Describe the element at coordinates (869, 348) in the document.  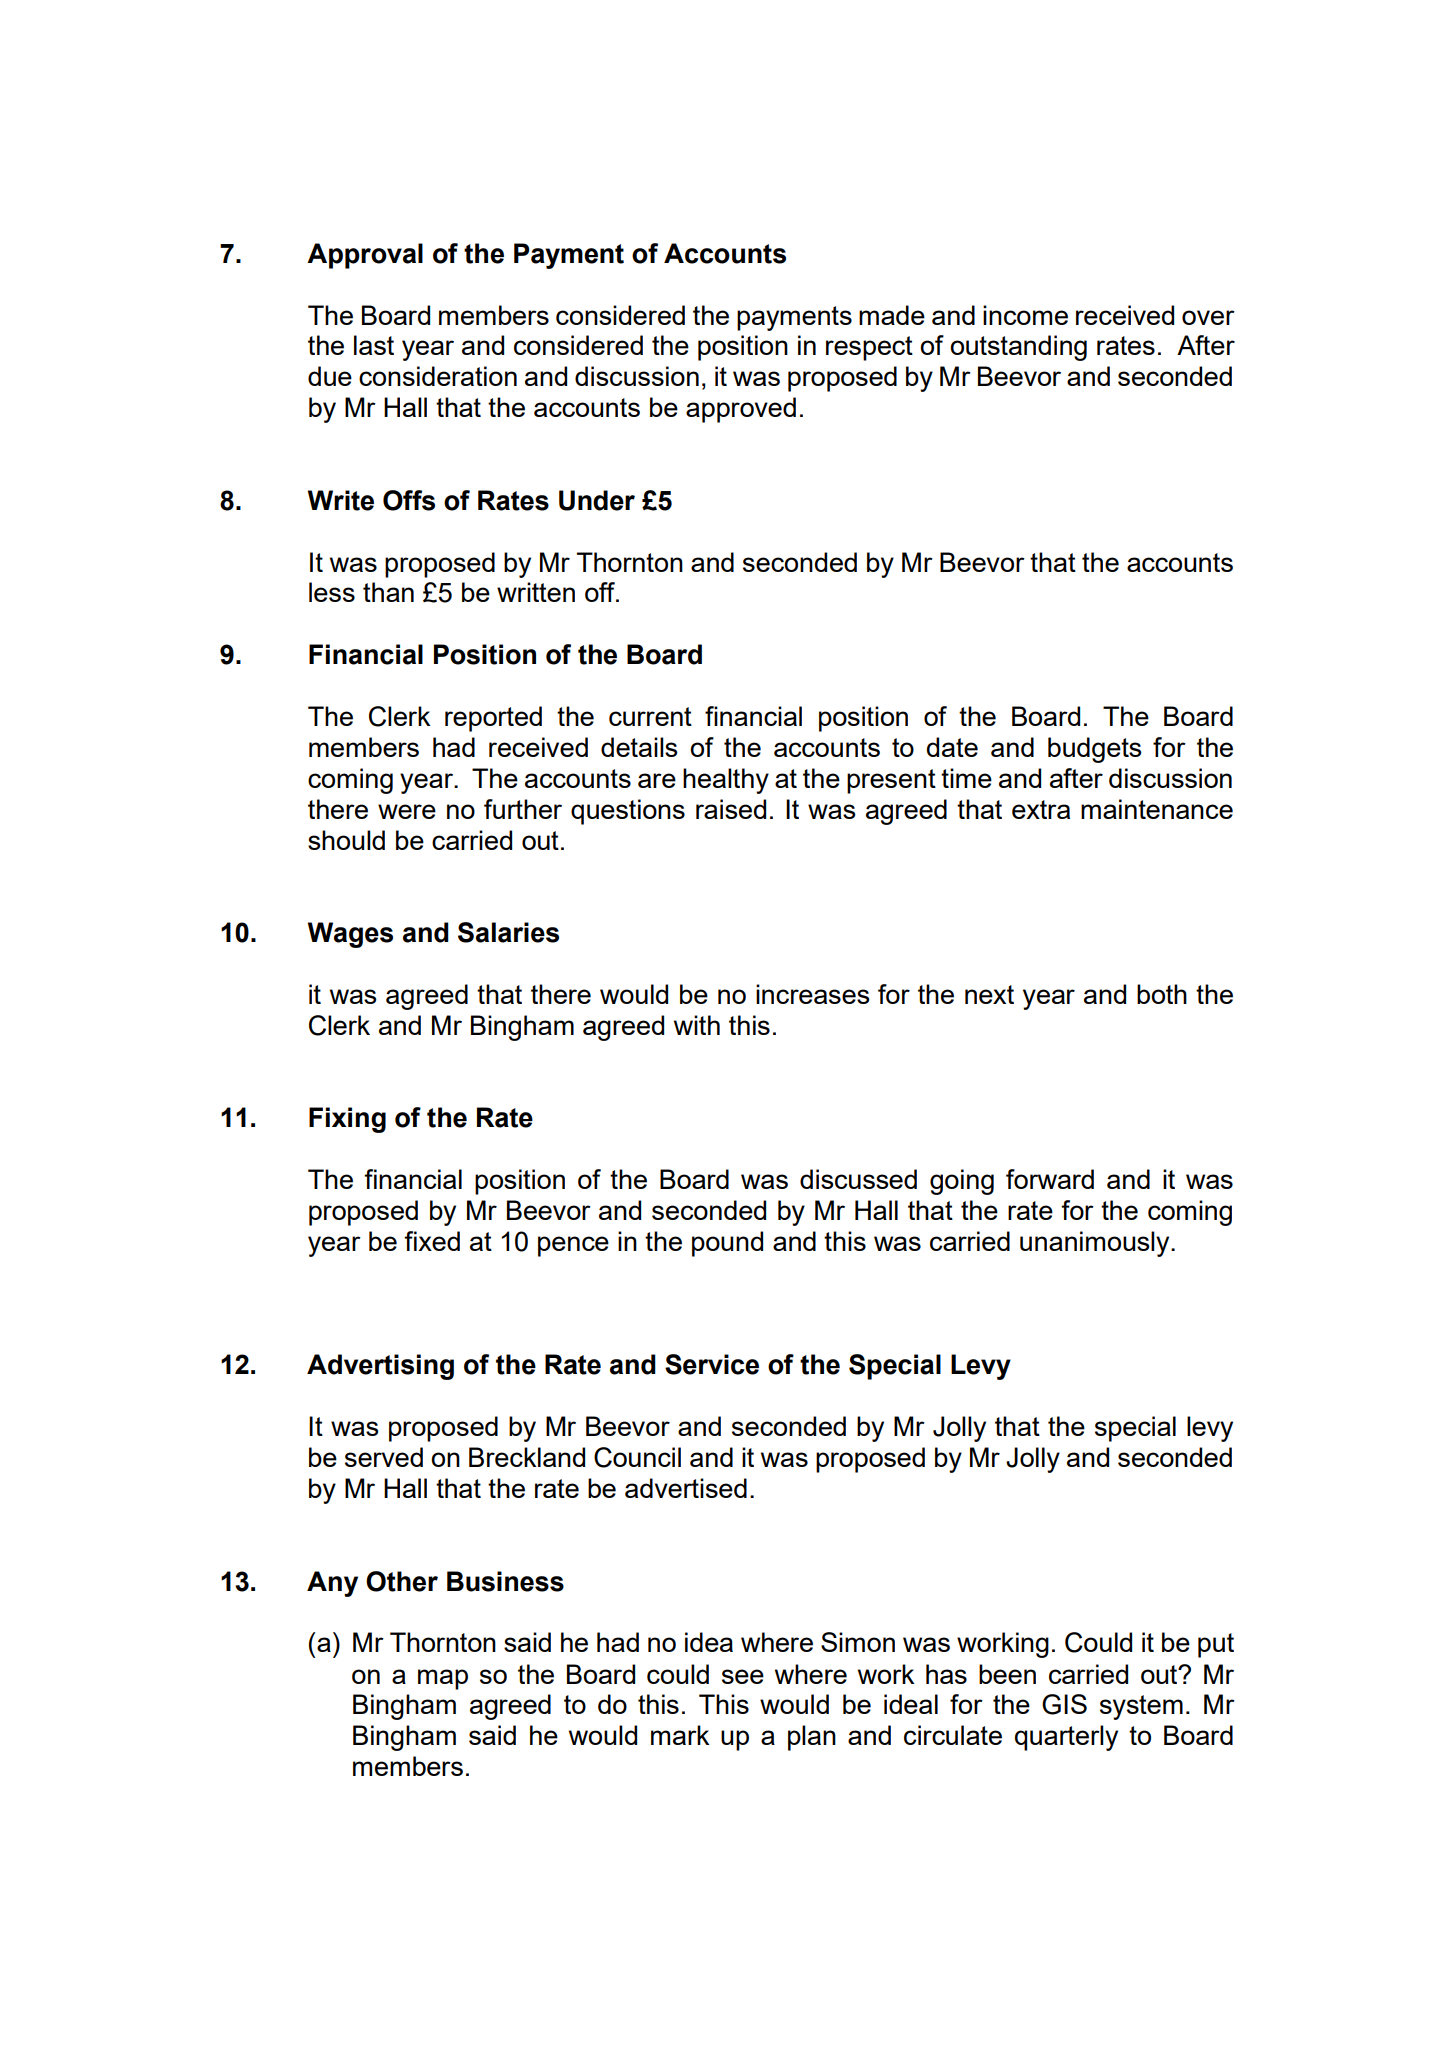
I see `respect` at that location.
